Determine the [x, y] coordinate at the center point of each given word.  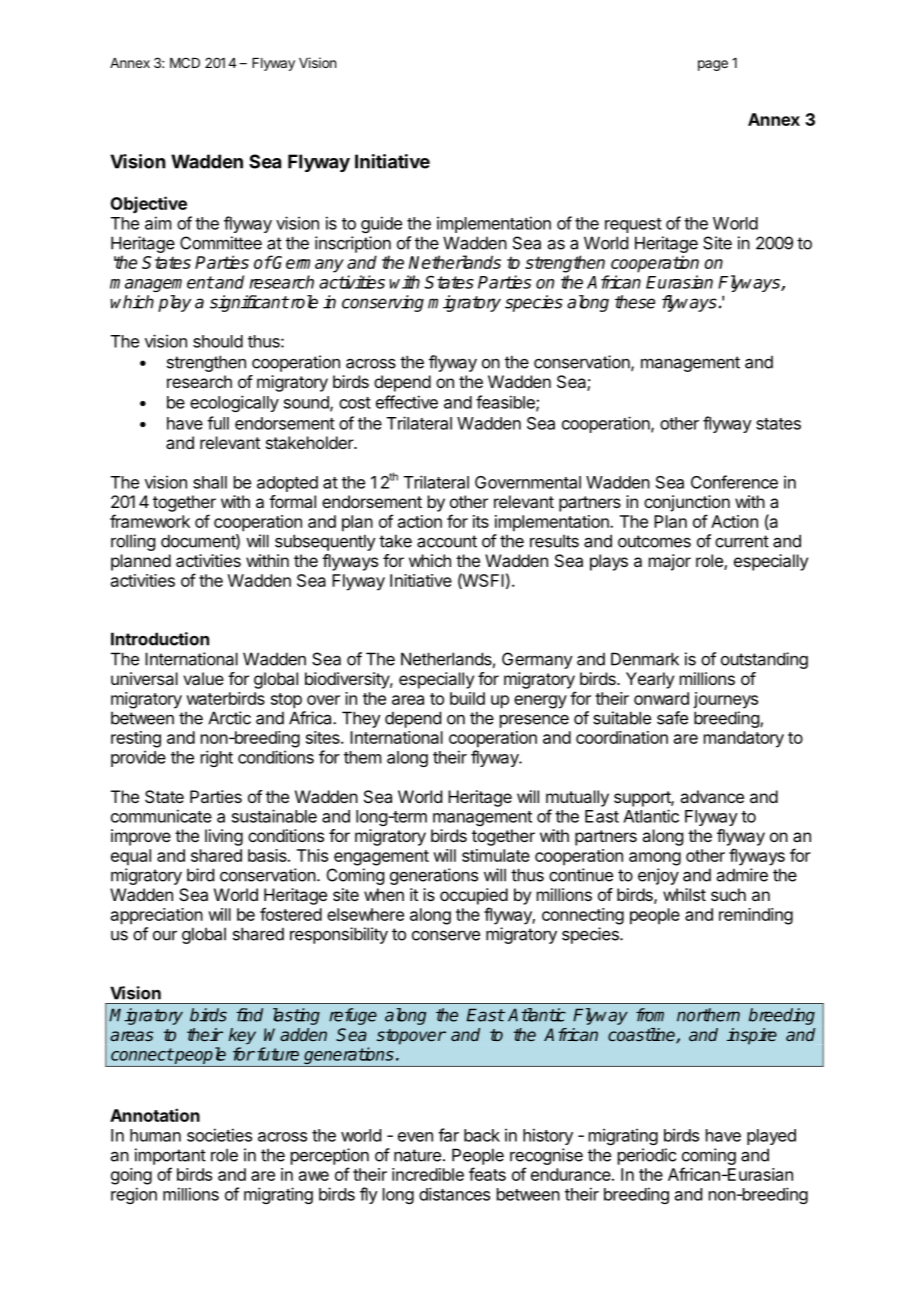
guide [381, 224]
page [713, 65]
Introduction [160, 639]
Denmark [645, 659]
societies [219, 1135]
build [467, 698]
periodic [647, 1156]
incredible [428, 1174]
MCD [185, 62]
